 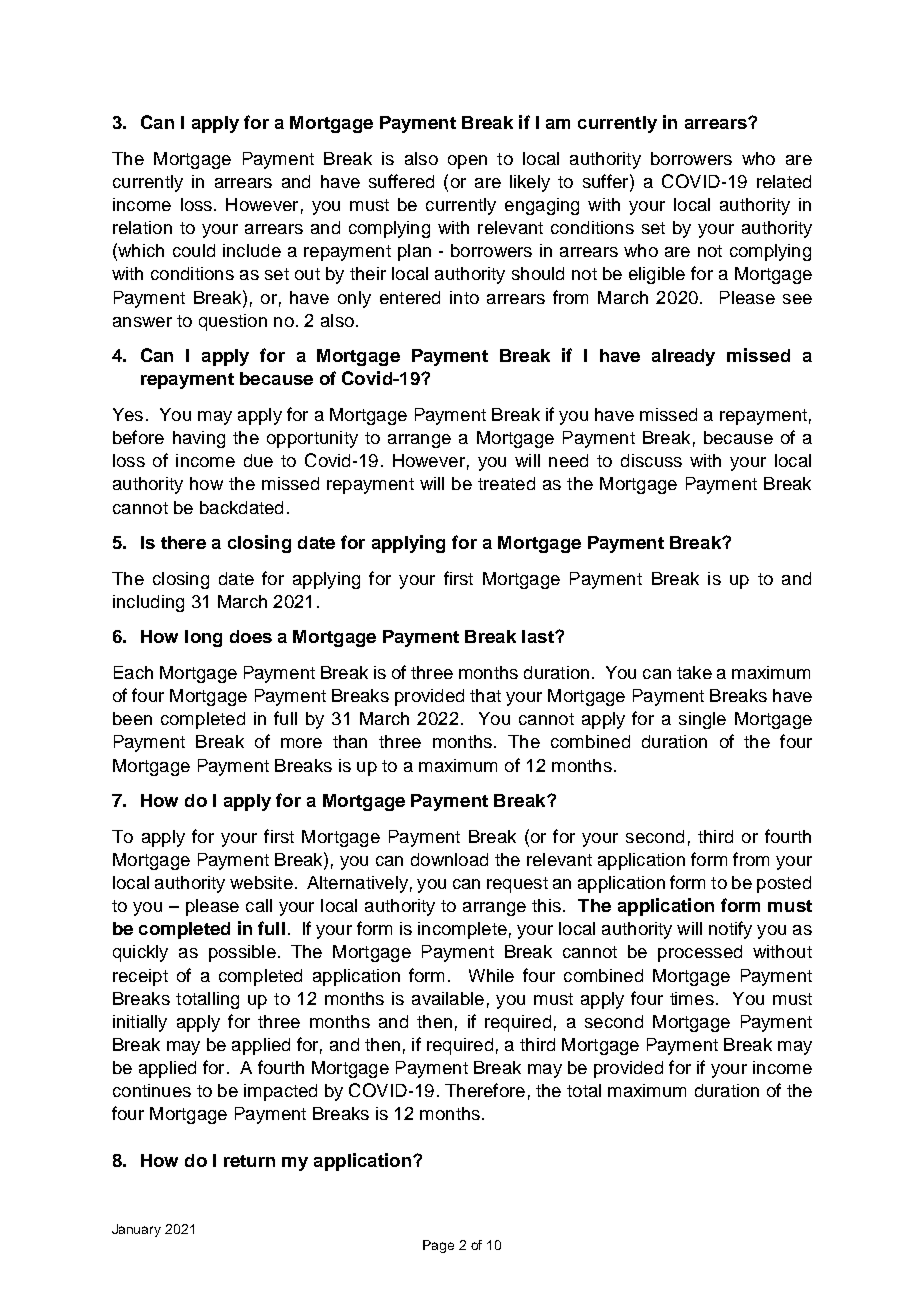 What do you see at coordinates (485, 695) in the screenshot?
I see `that` at bounding box center [485, 695].
